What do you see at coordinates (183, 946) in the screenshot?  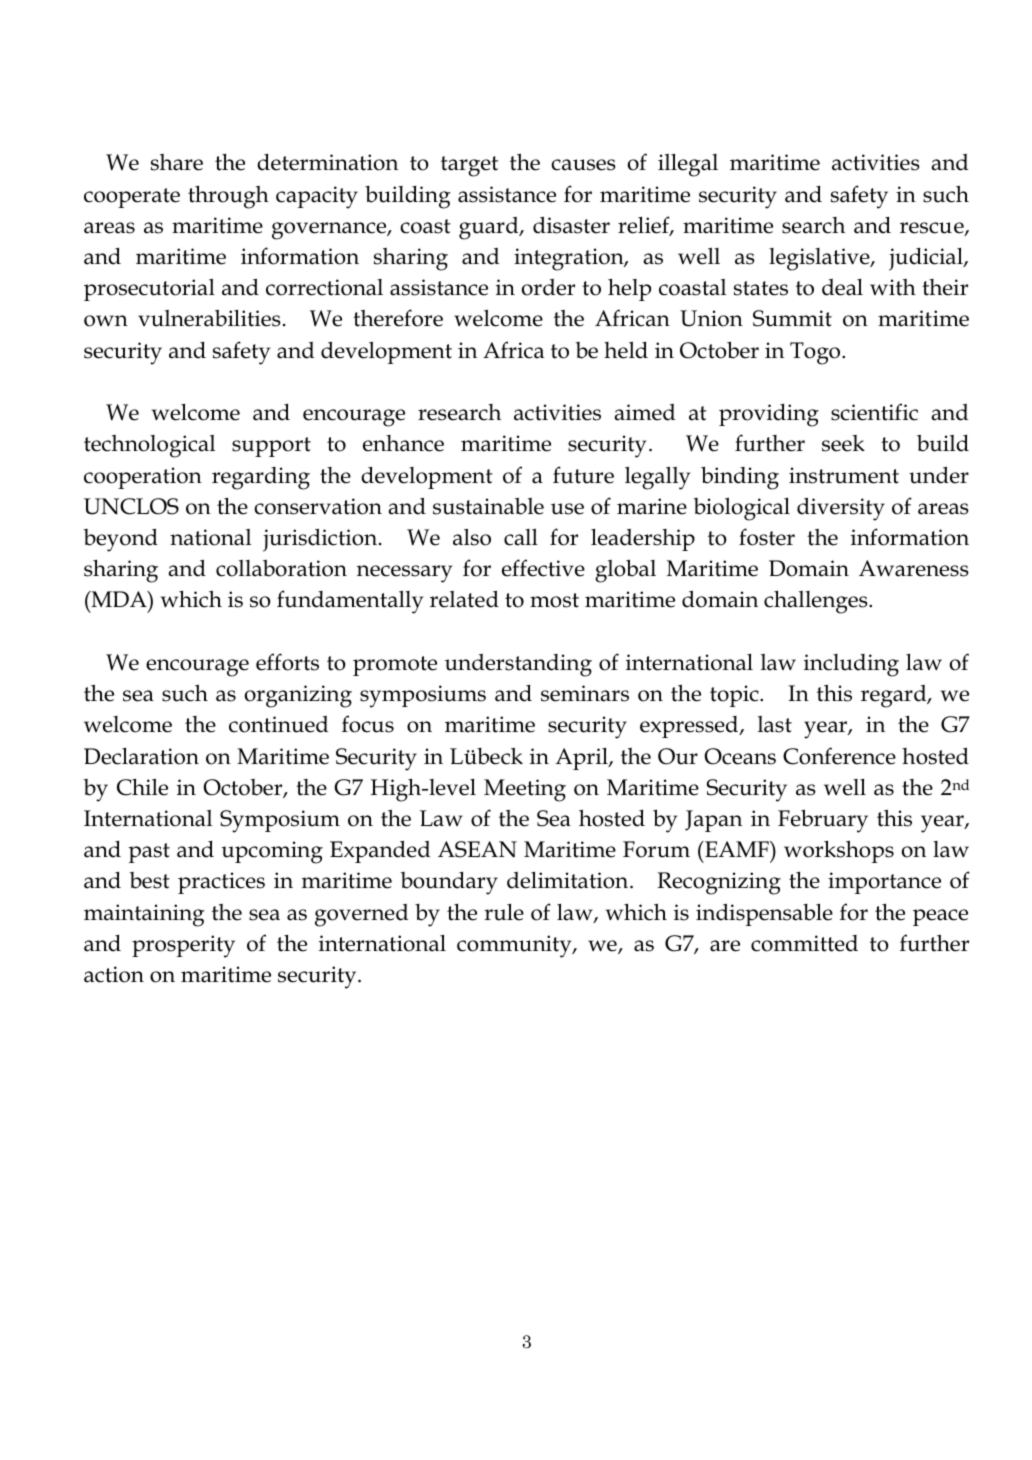 I see `prosperity` at bounding box center [183, 946].
